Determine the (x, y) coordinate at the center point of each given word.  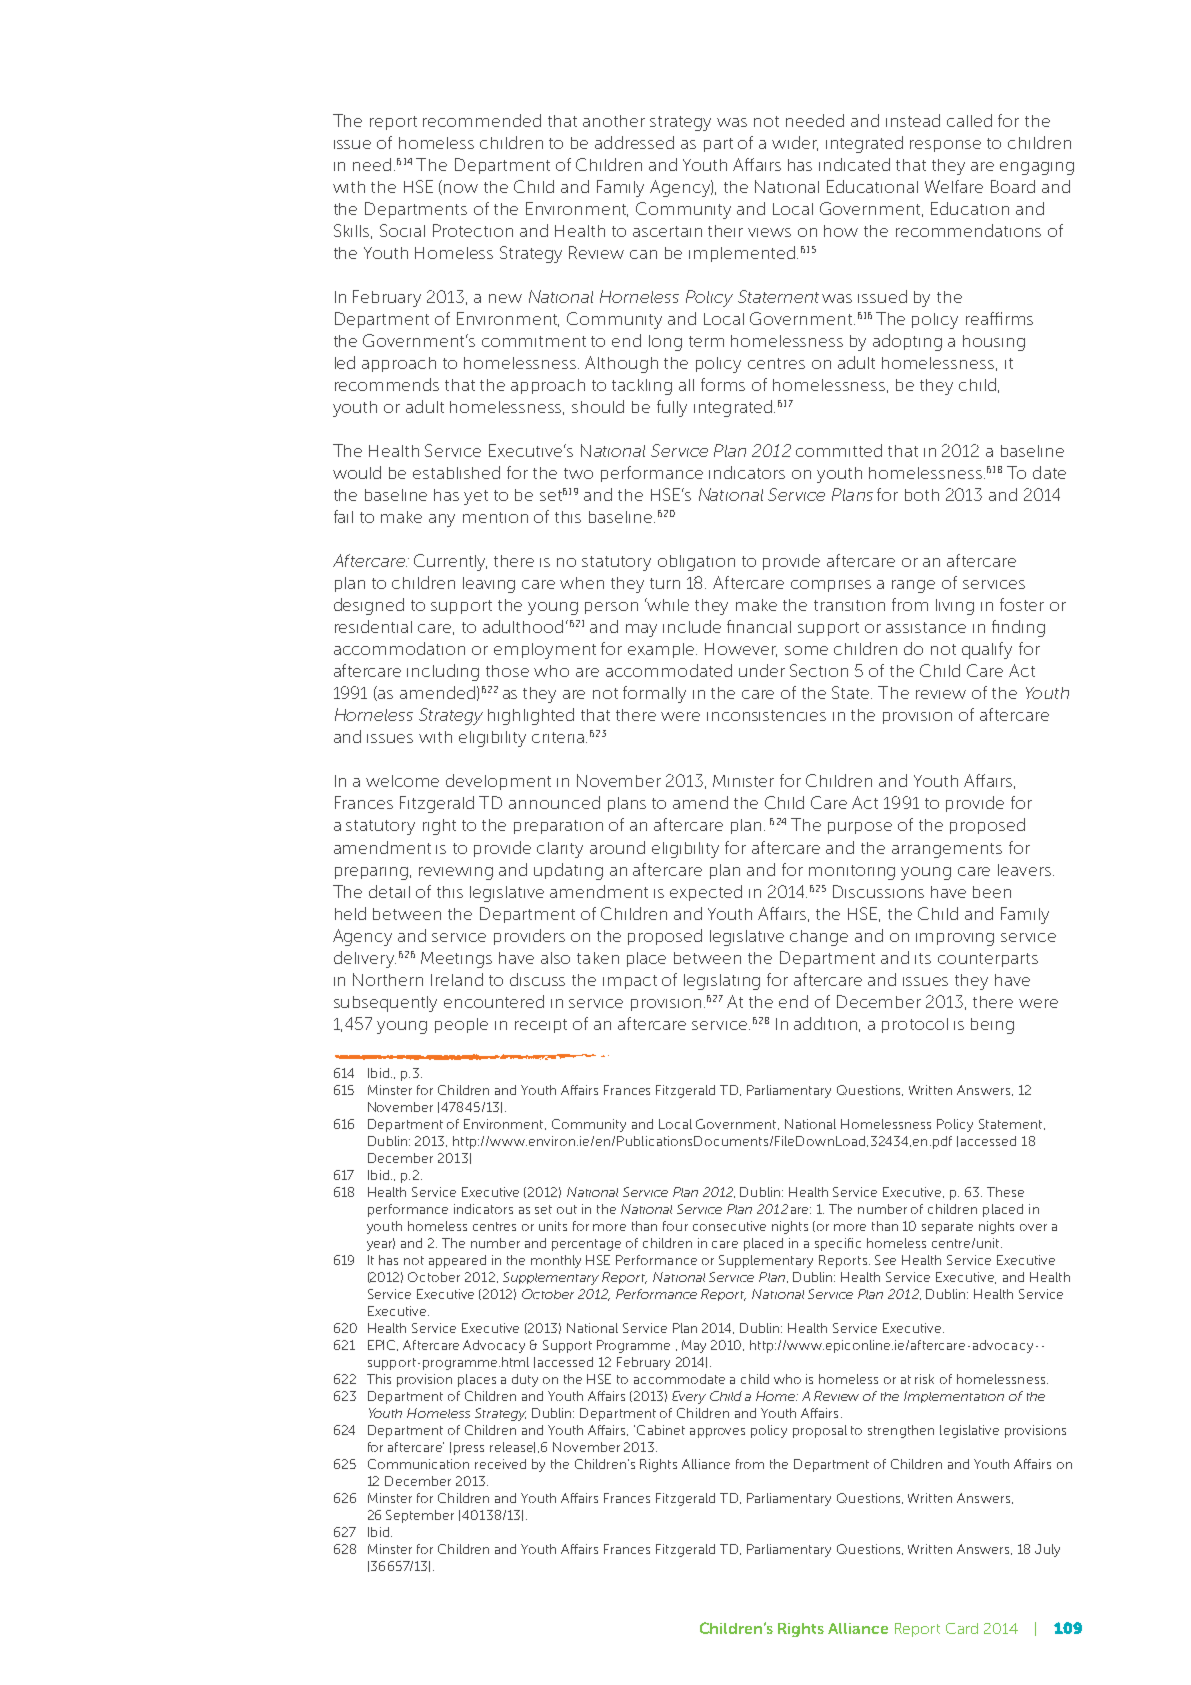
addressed (634, 142)
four (675, 1226)
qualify (987, 650)
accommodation (399, 648)
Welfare (954, 186)
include (692, 626)
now (461, 188)
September (420, 1516)
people (461, 1025)
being (992, 1026)
